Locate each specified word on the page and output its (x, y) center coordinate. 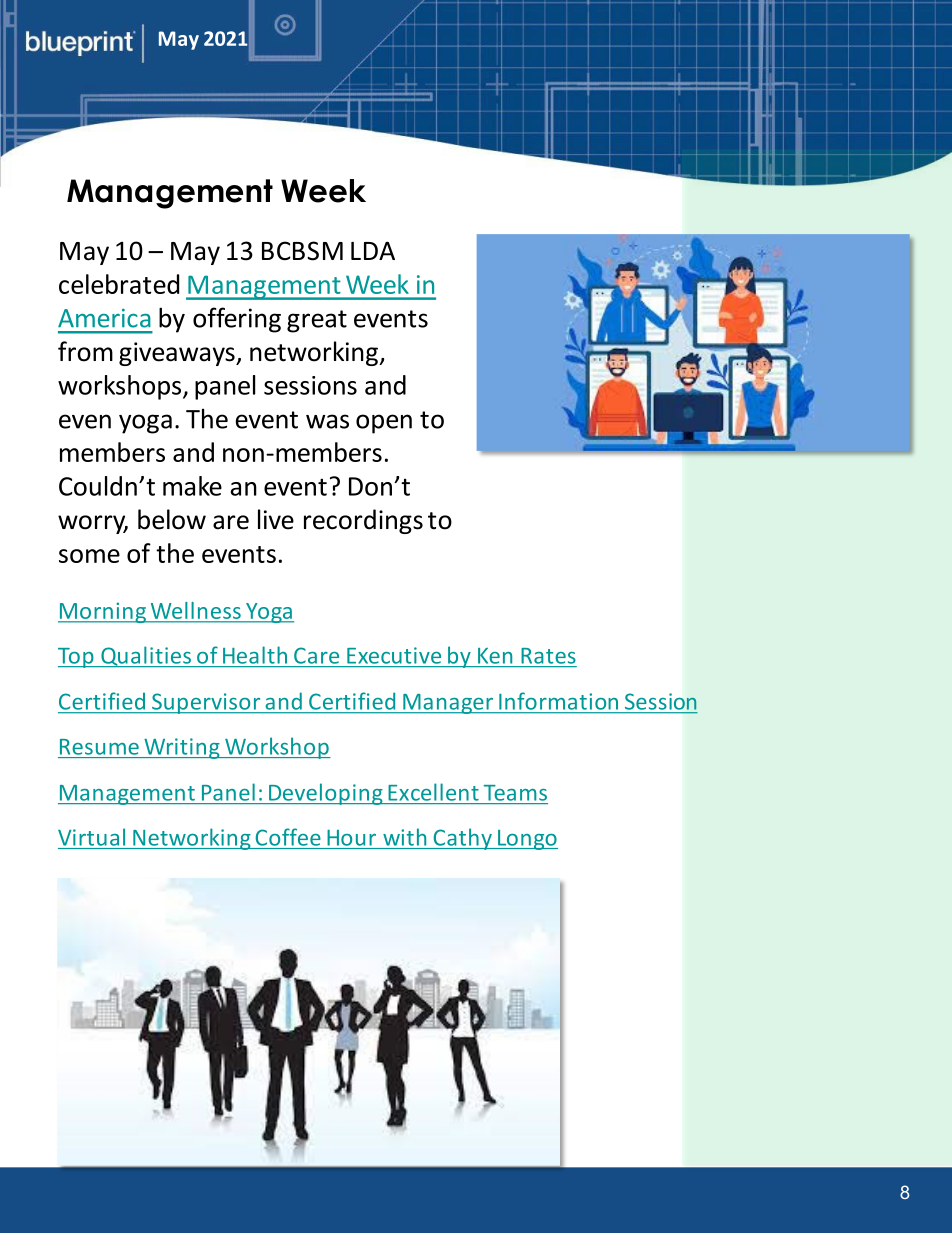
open (384, 424)
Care (316, 656)
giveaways (178, 354)
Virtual (91, 837)
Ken (495, 656)
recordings (363, 521)
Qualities (146, 656)
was (327, 421)
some (89, 556)
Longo (527, 840)
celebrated (119, 284)
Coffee (288, 837)
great (317, 321)
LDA (373, 251)
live (276, 519)
